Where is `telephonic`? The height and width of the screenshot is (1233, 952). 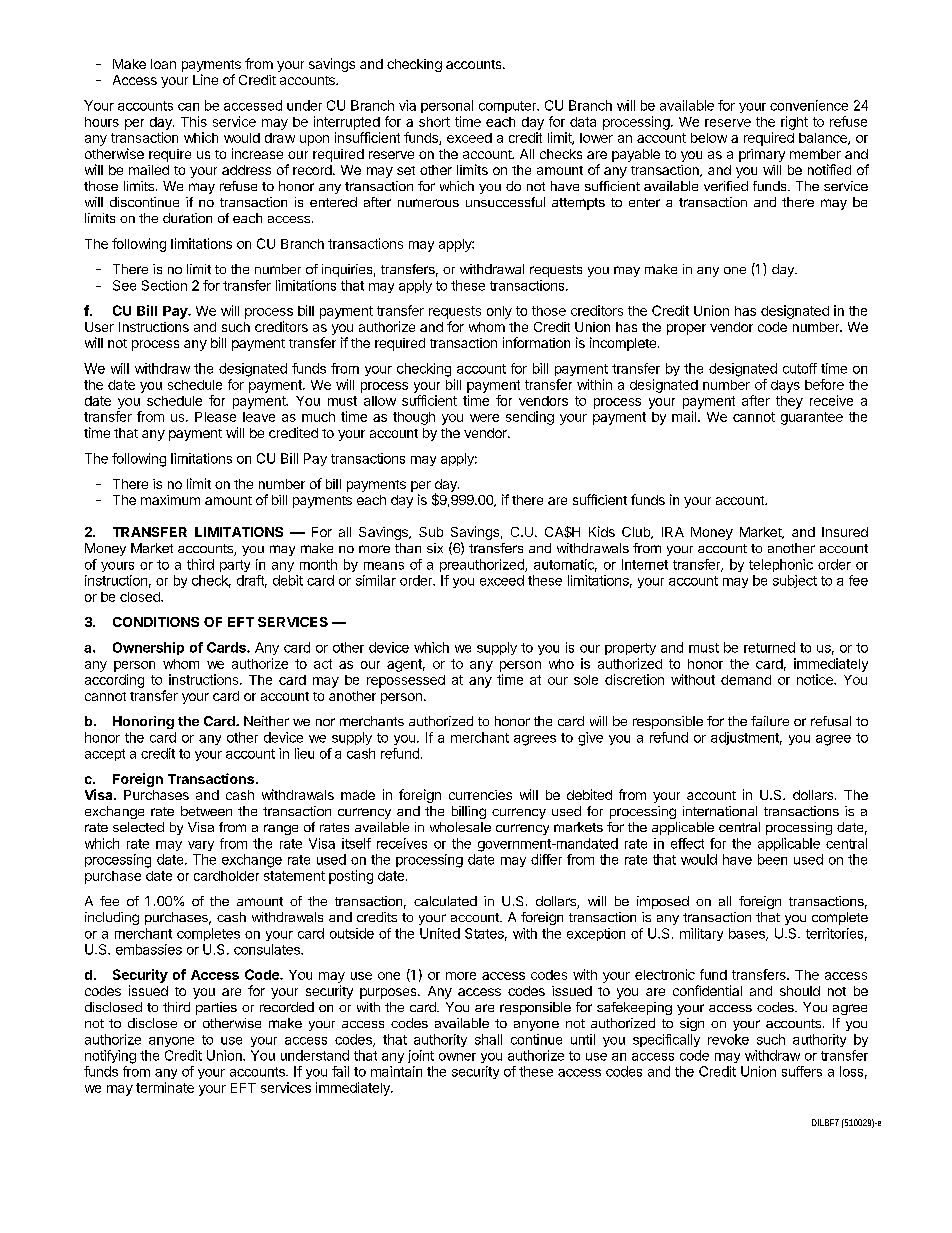
telephonic is located at coordinates (781, 565).
